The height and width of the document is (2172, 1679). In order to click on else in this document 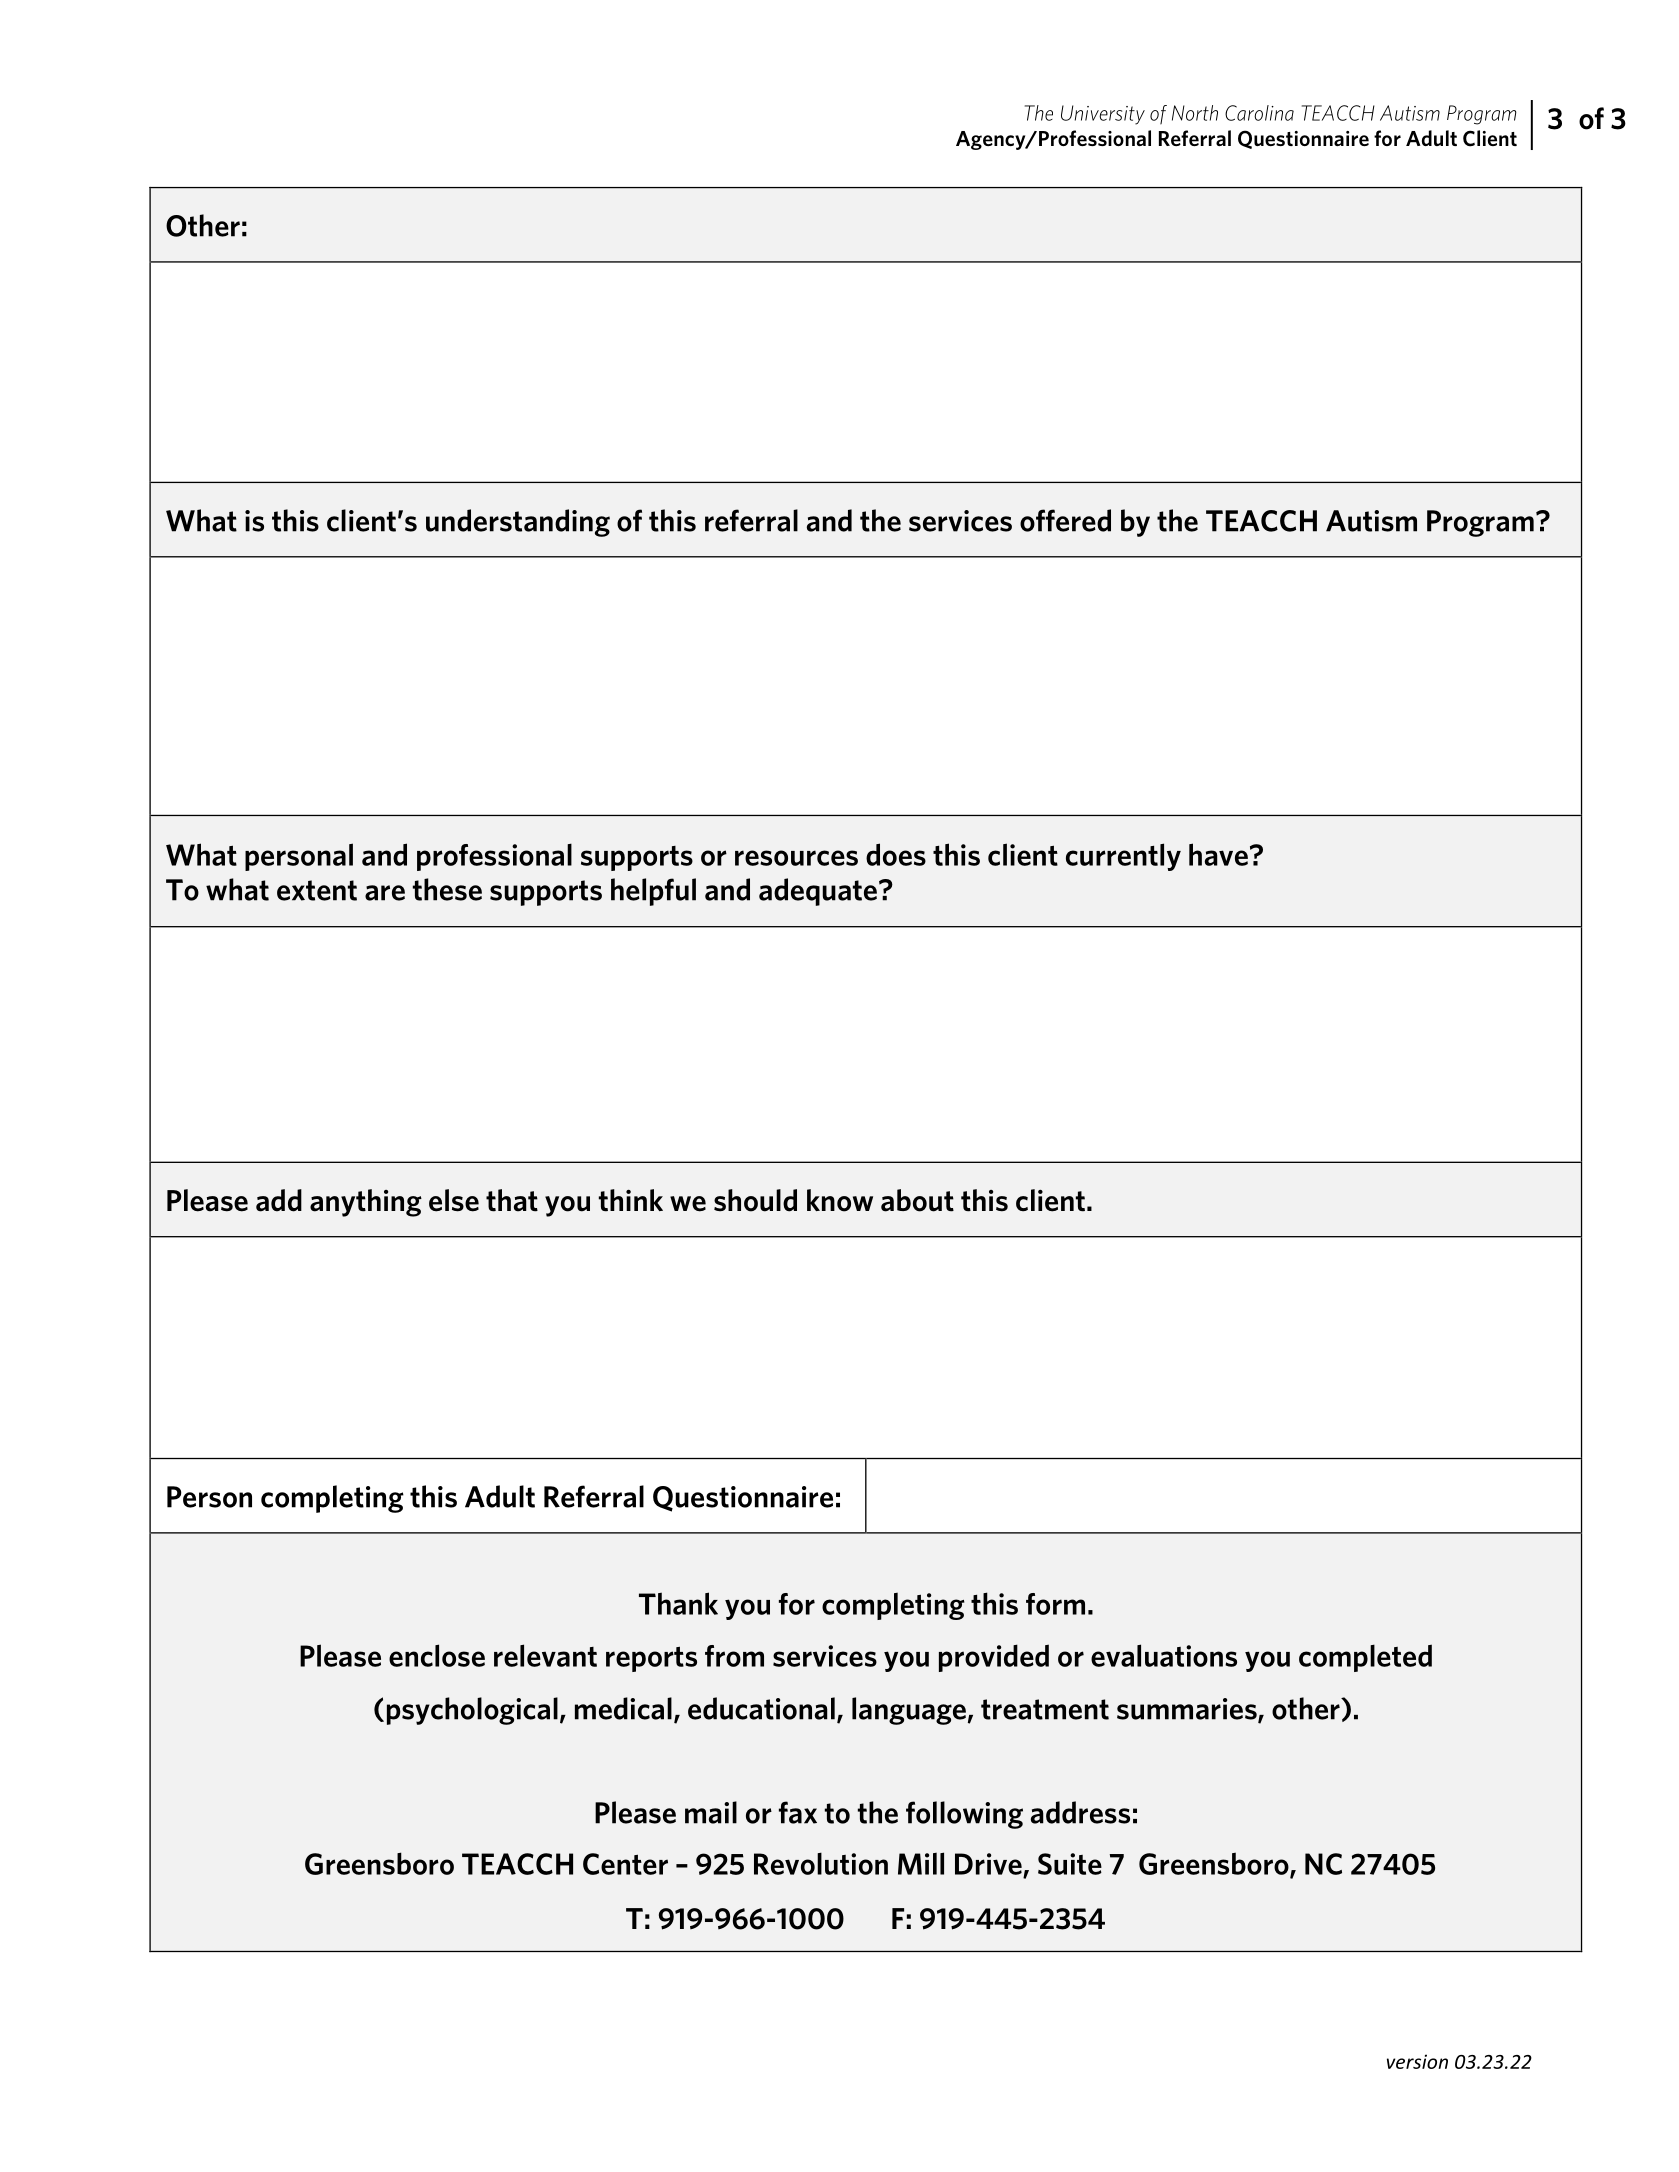, I will do `click(454, 1200)`.
